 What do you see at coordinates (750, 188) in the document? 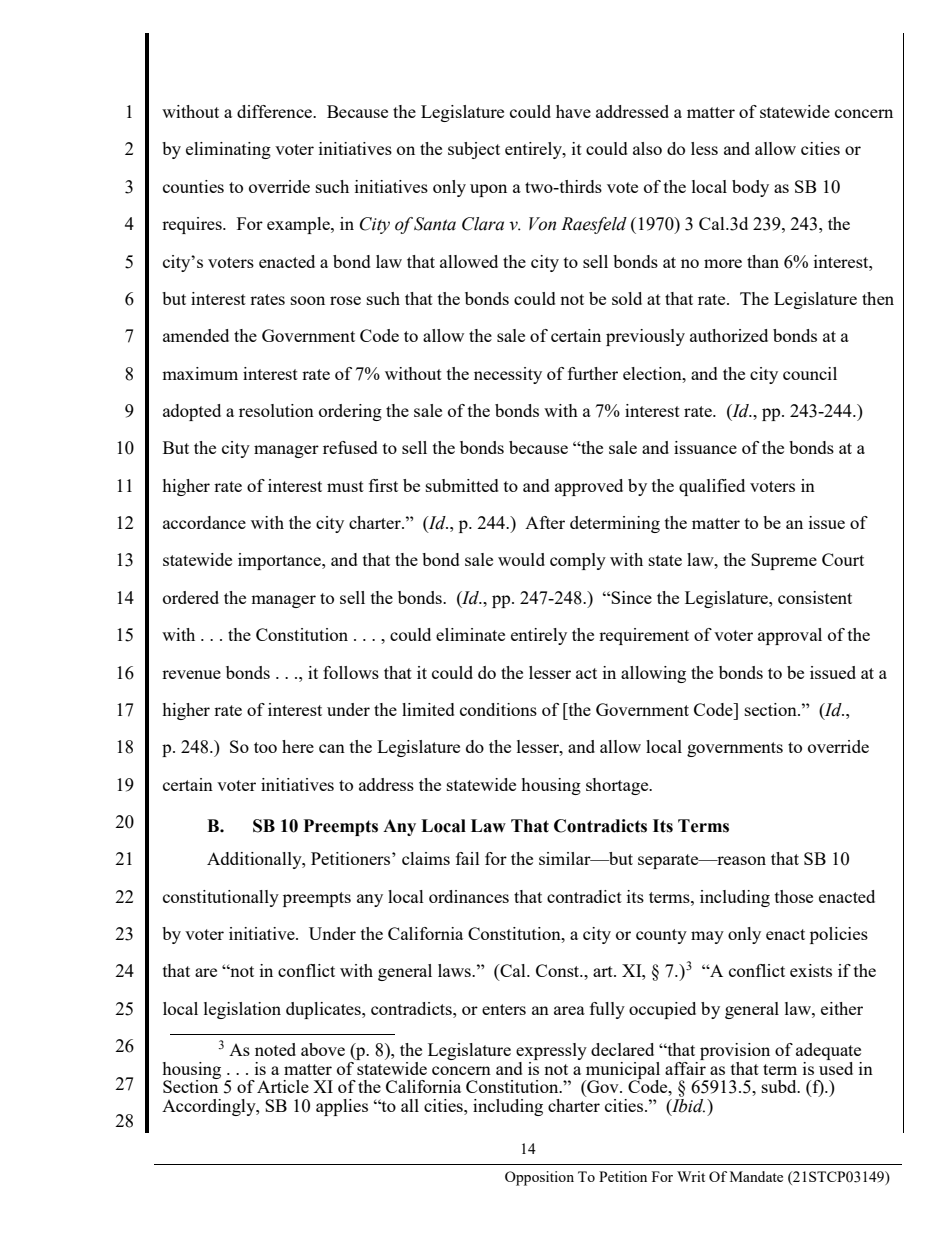
I see `body` at bounding box center [750, 188].
